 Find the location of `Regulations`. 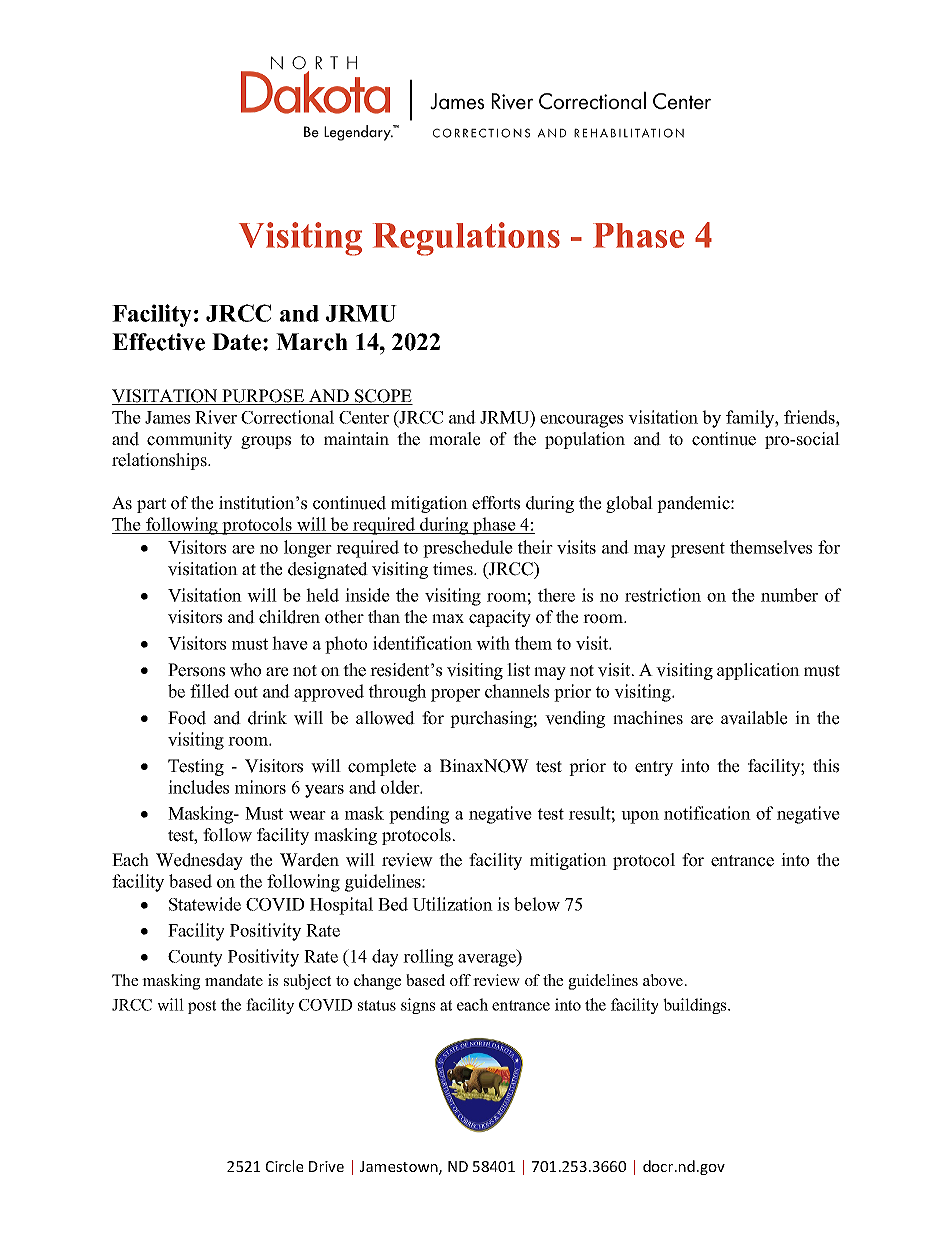

Regulations is located at coordinates (466, 239).
